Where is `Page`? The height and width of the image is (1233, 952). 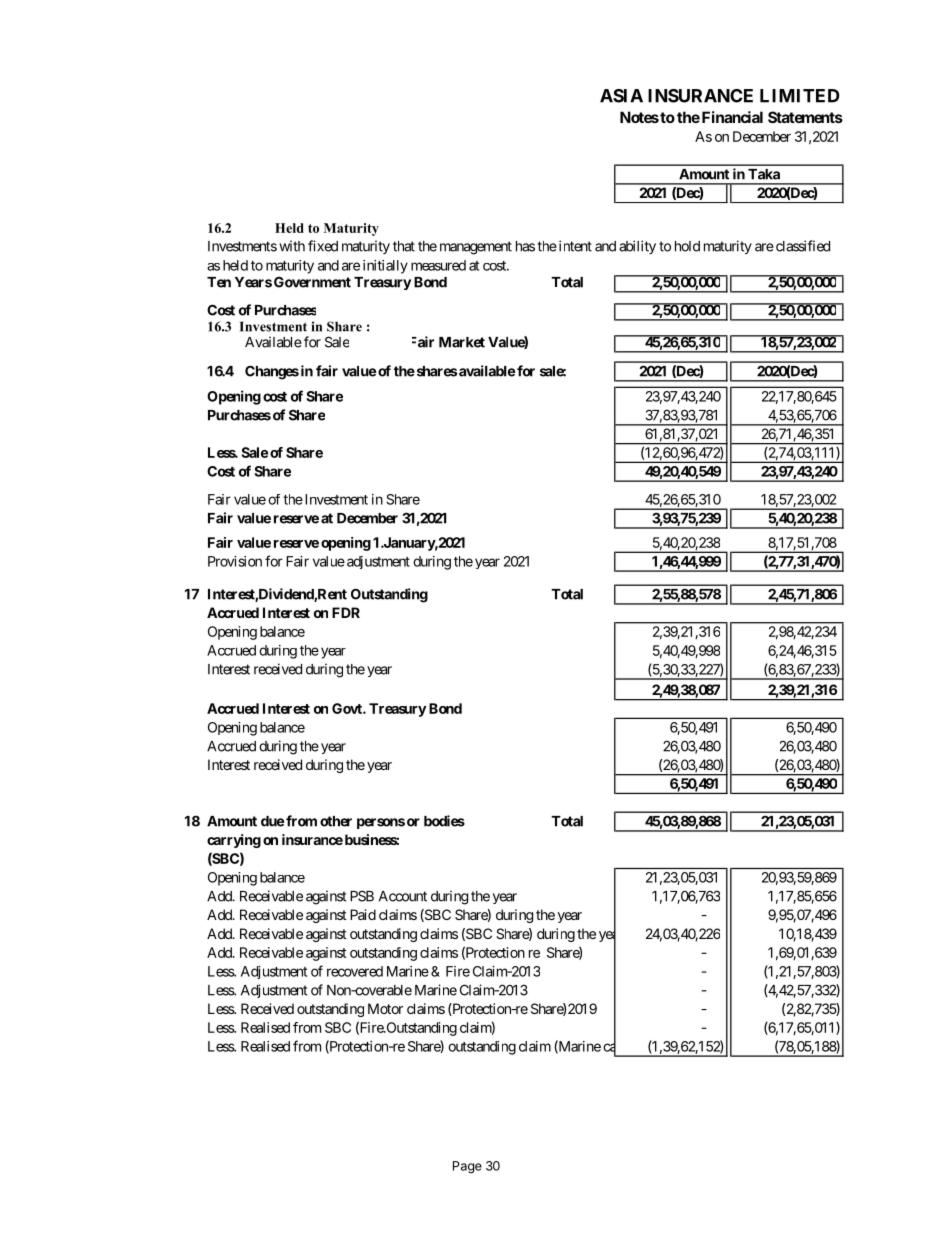
Page is located at coordinates (467, 1167).
